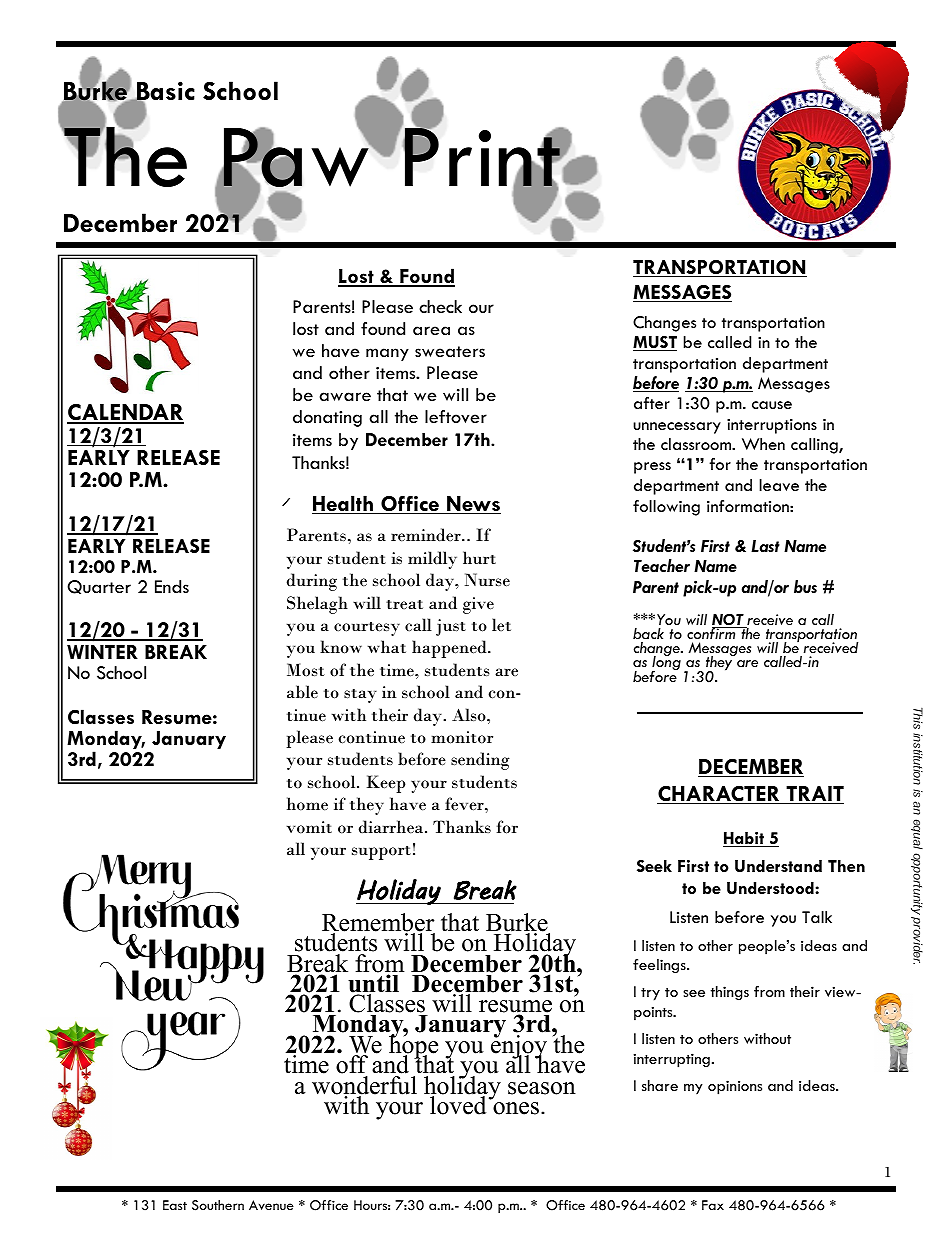  I want to click on CHARACTER, so click(719, 795).
